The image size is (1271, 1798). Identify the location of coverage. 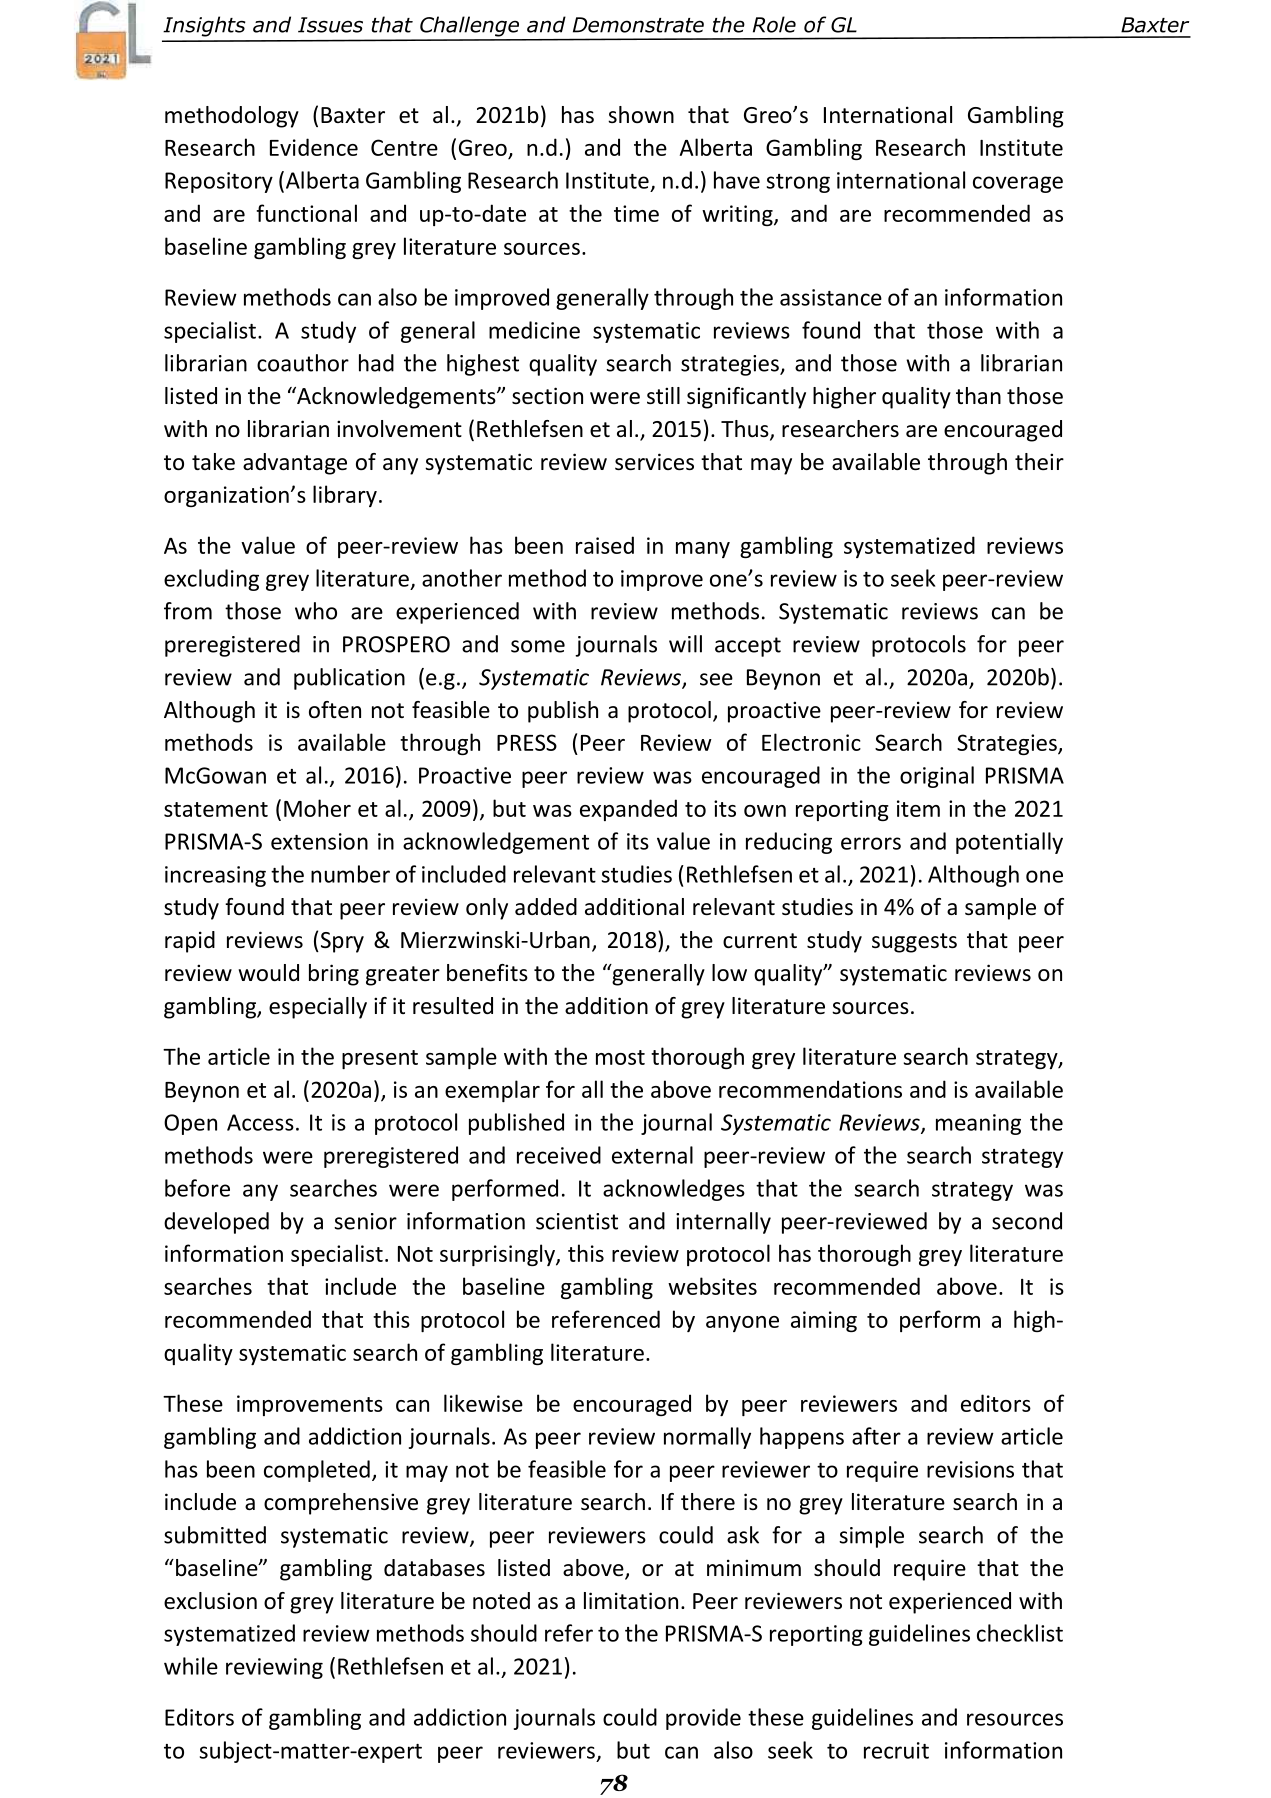
(1018, 184).
